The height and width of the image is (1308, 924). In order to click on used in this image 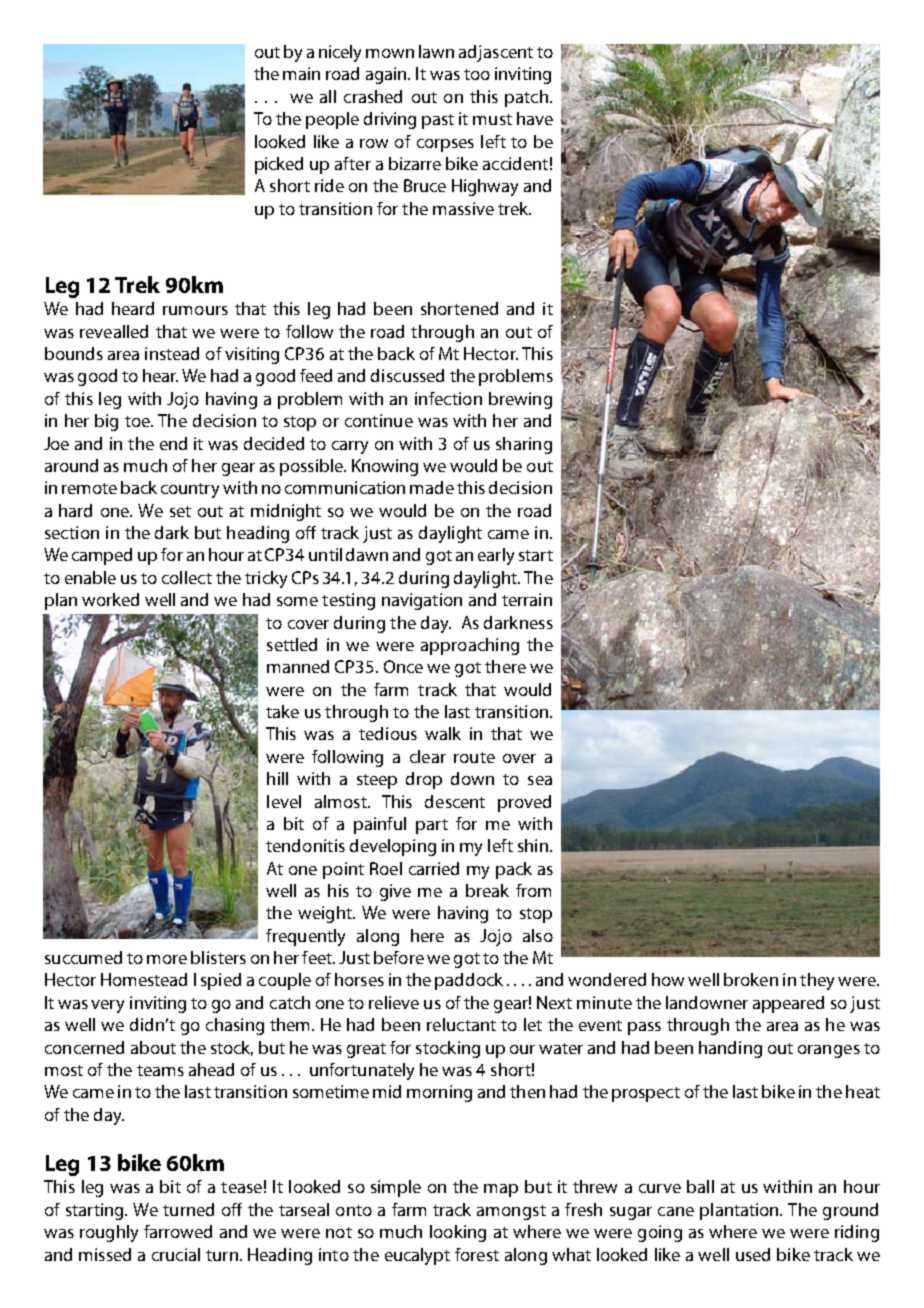, I will do `click(753, 1254)`.
